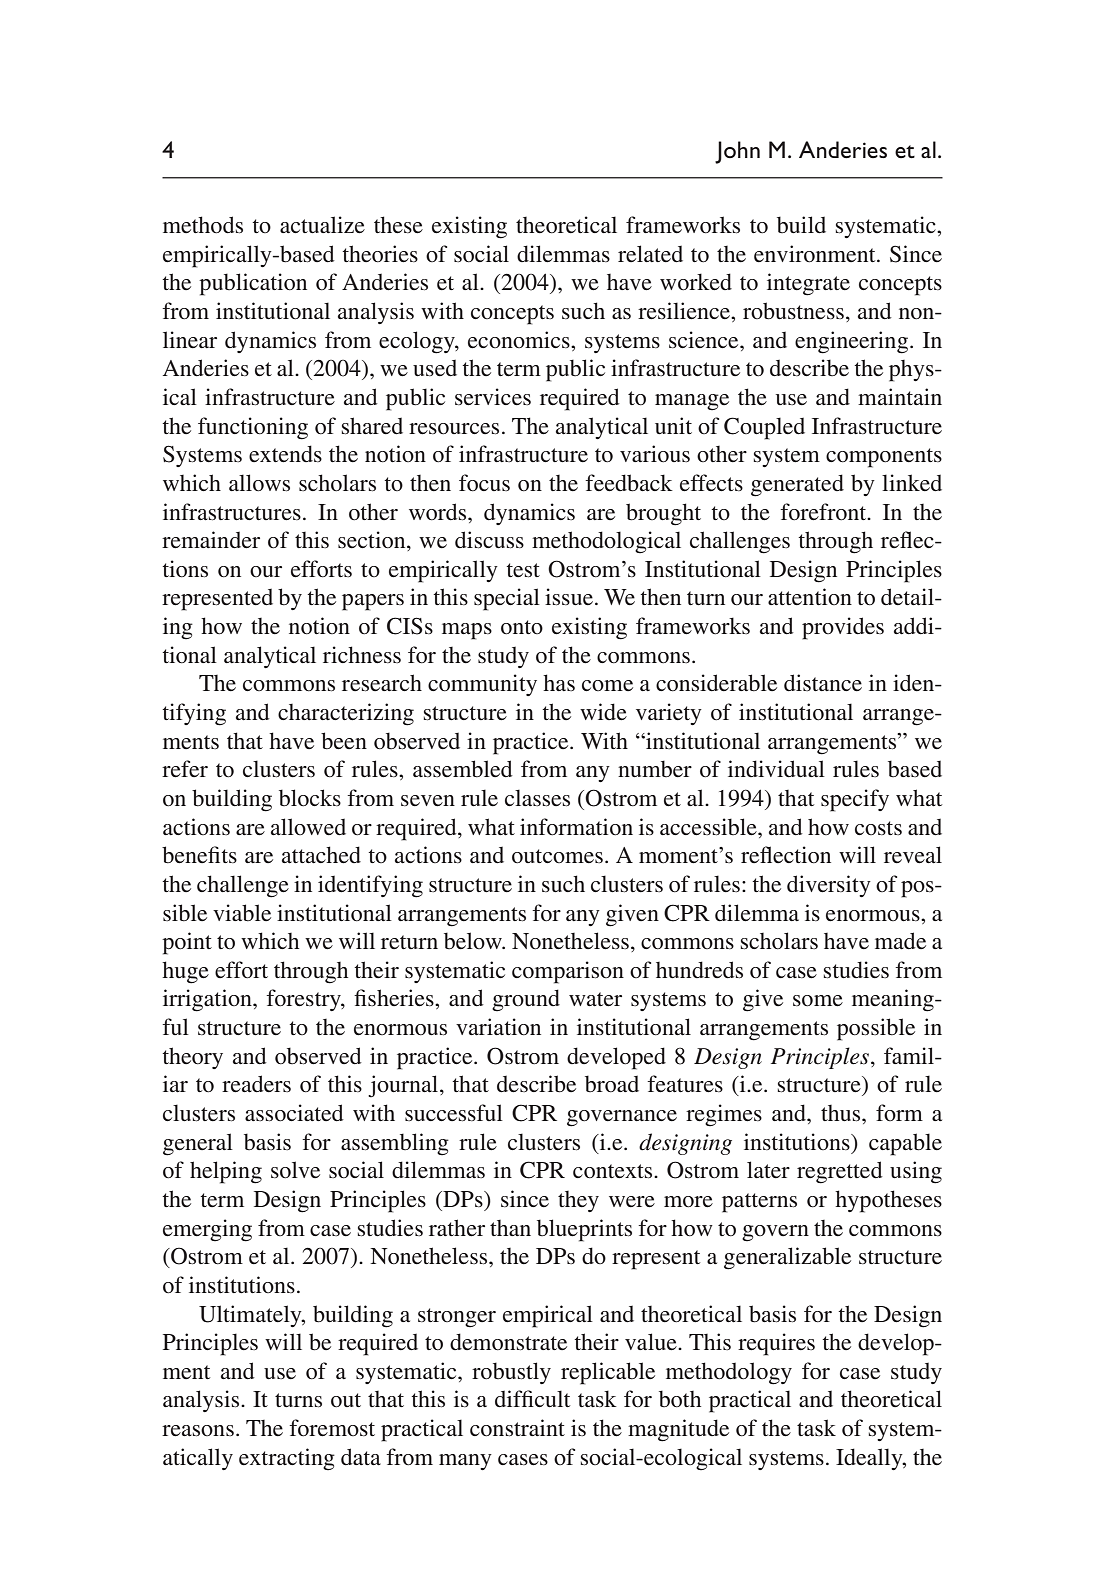  Describe the element at coordinates (322, 225) in the document. I see `actualize` at that location.
